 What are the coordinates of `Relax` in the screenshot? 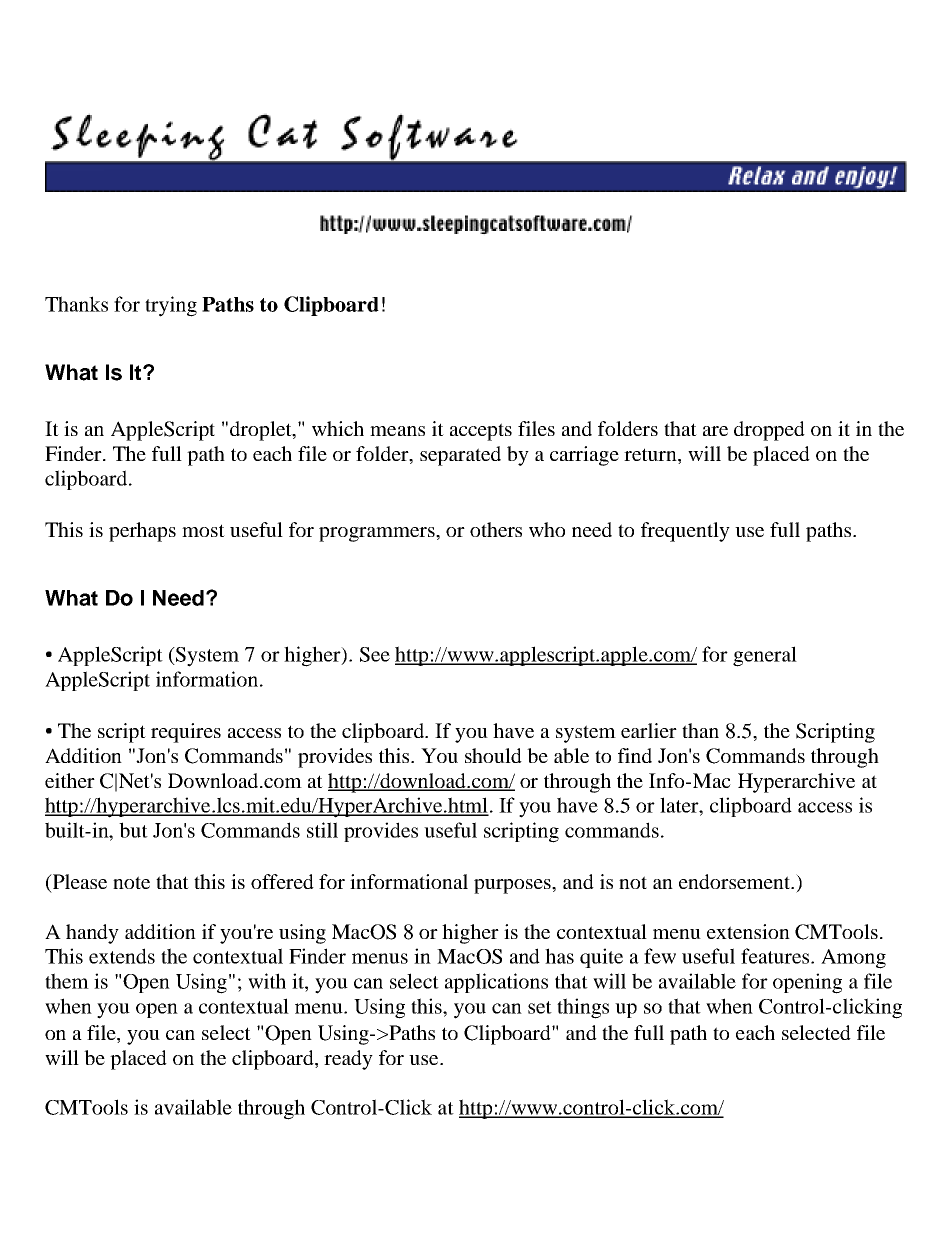 It's located at (756, 176).
